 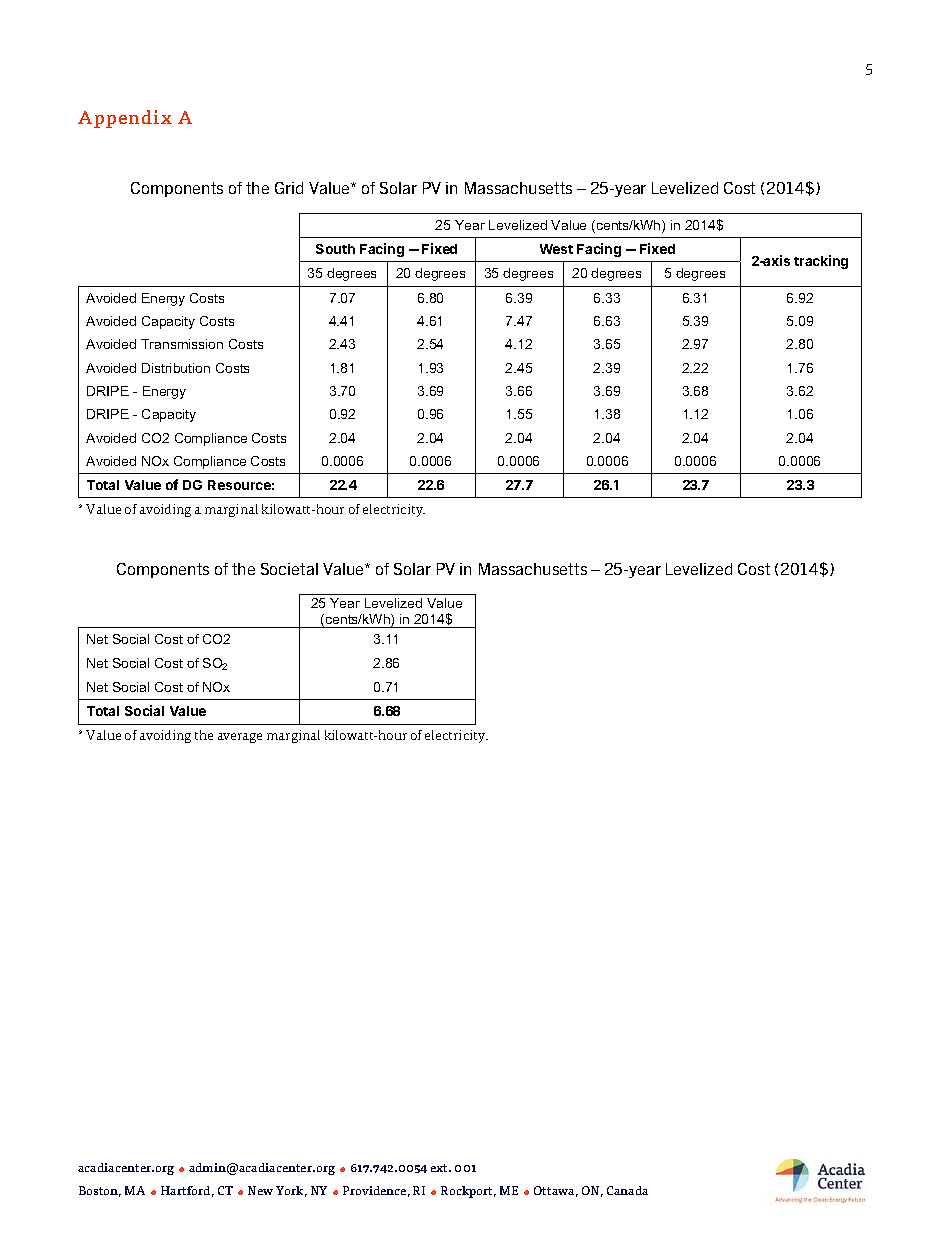 What do you see at coordinates (335, 249) in the screenshot?
I see `South` at bounding box center [335, 249].
